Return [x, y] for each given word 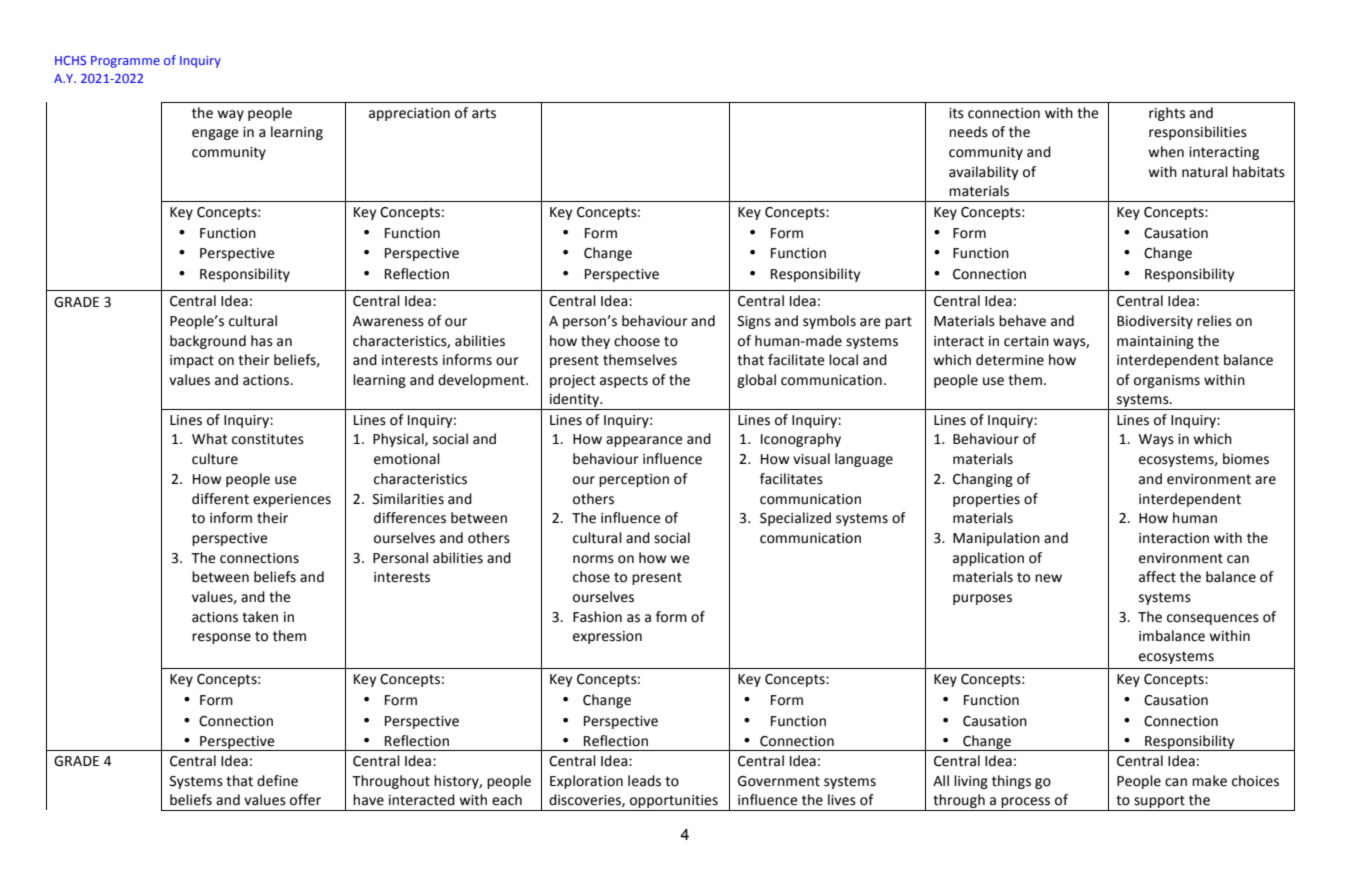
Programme [125, 62]
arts [484, 113]
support [1159, 803]
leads [644, 781]
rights [1167, 114]
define [277, 781]
